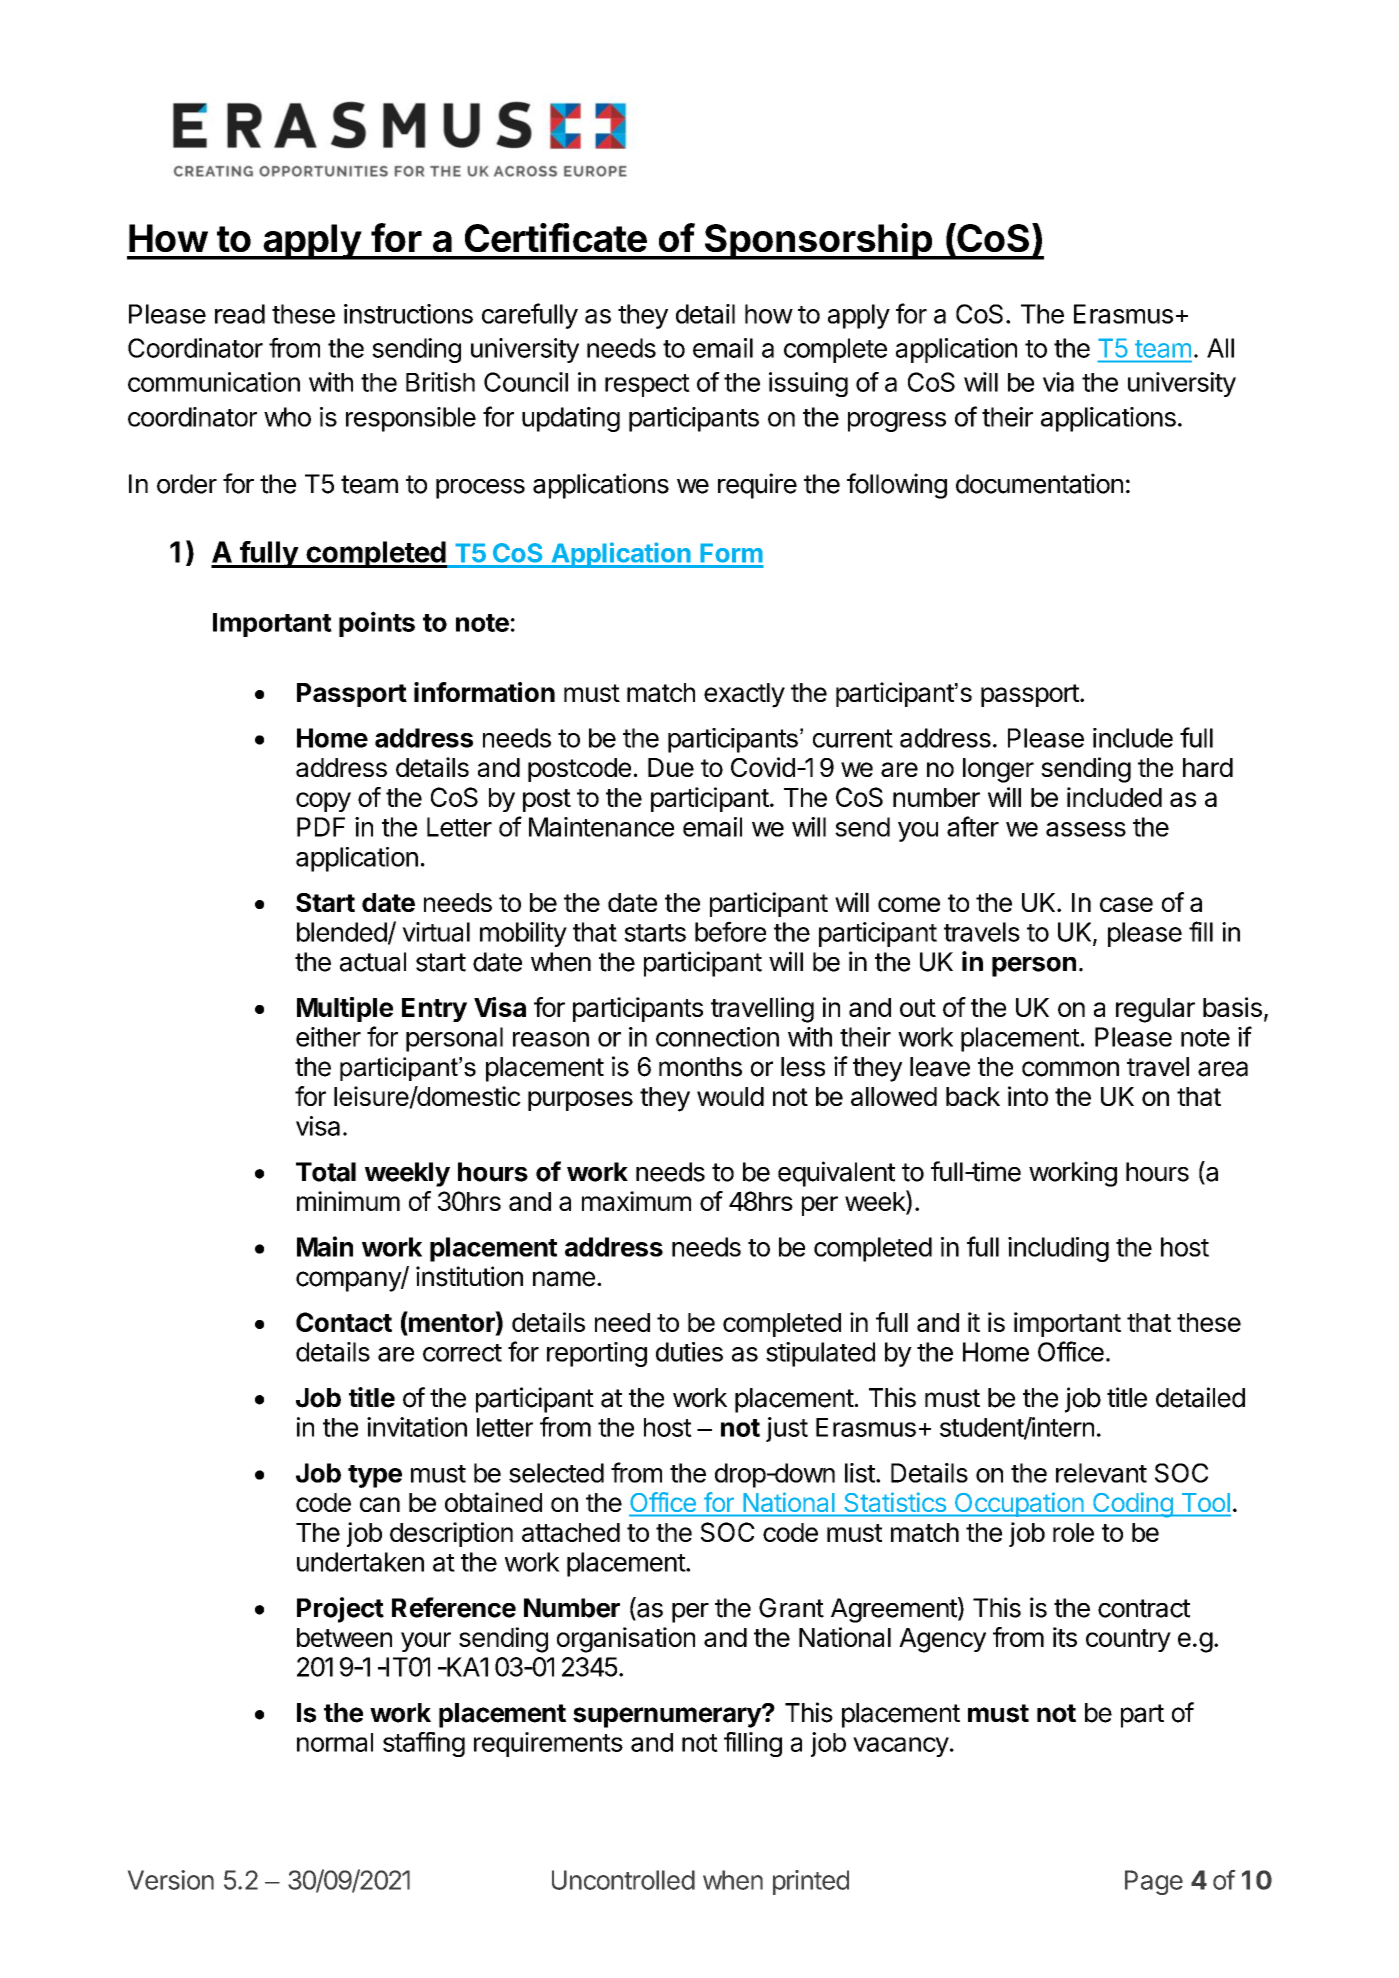  Describe the element at coordinates (240, 314) in the screenshot. I see `read` at that location.
